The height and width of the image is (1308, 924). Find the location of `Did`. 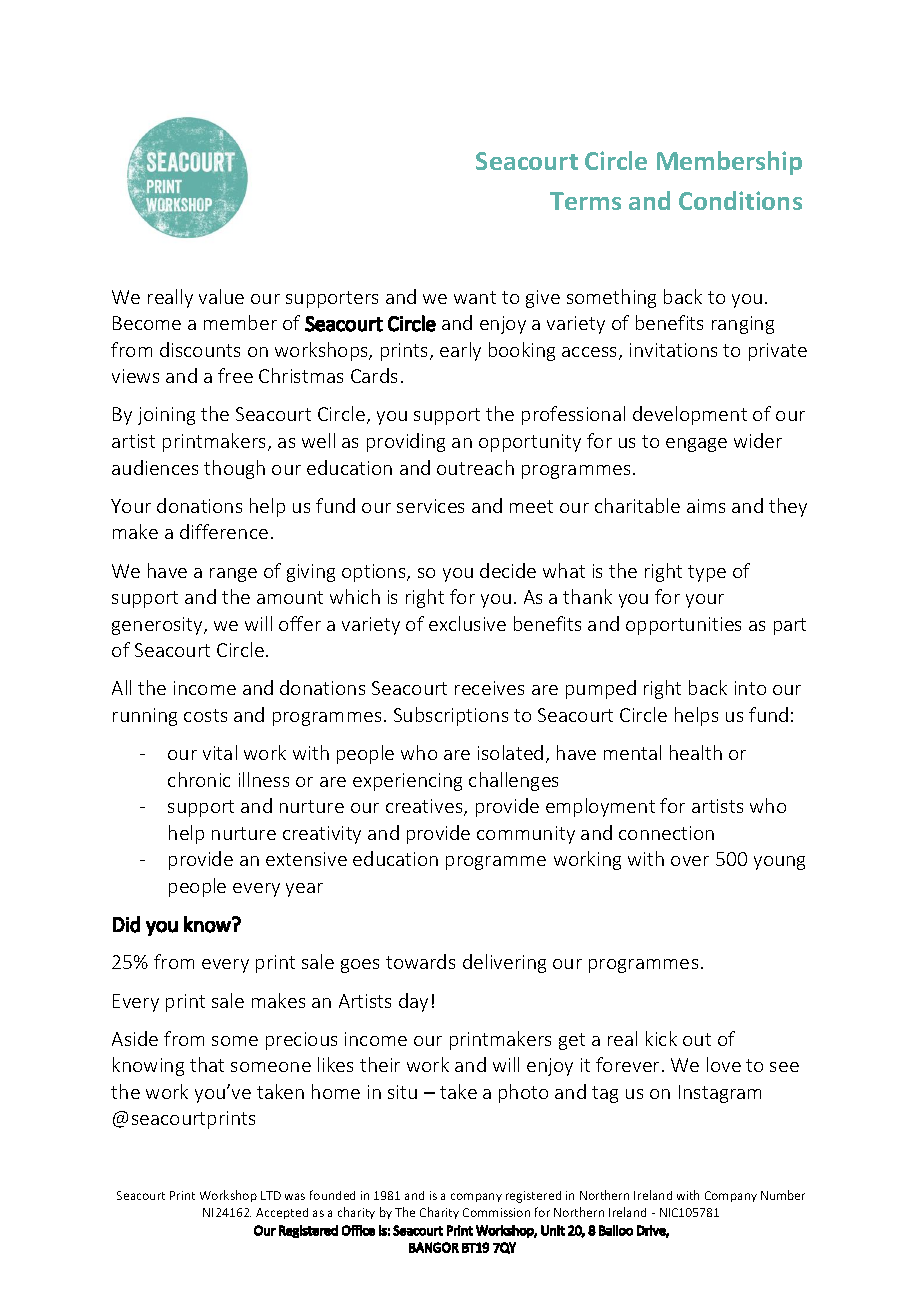

Did is located at coordinates (126, 924).
